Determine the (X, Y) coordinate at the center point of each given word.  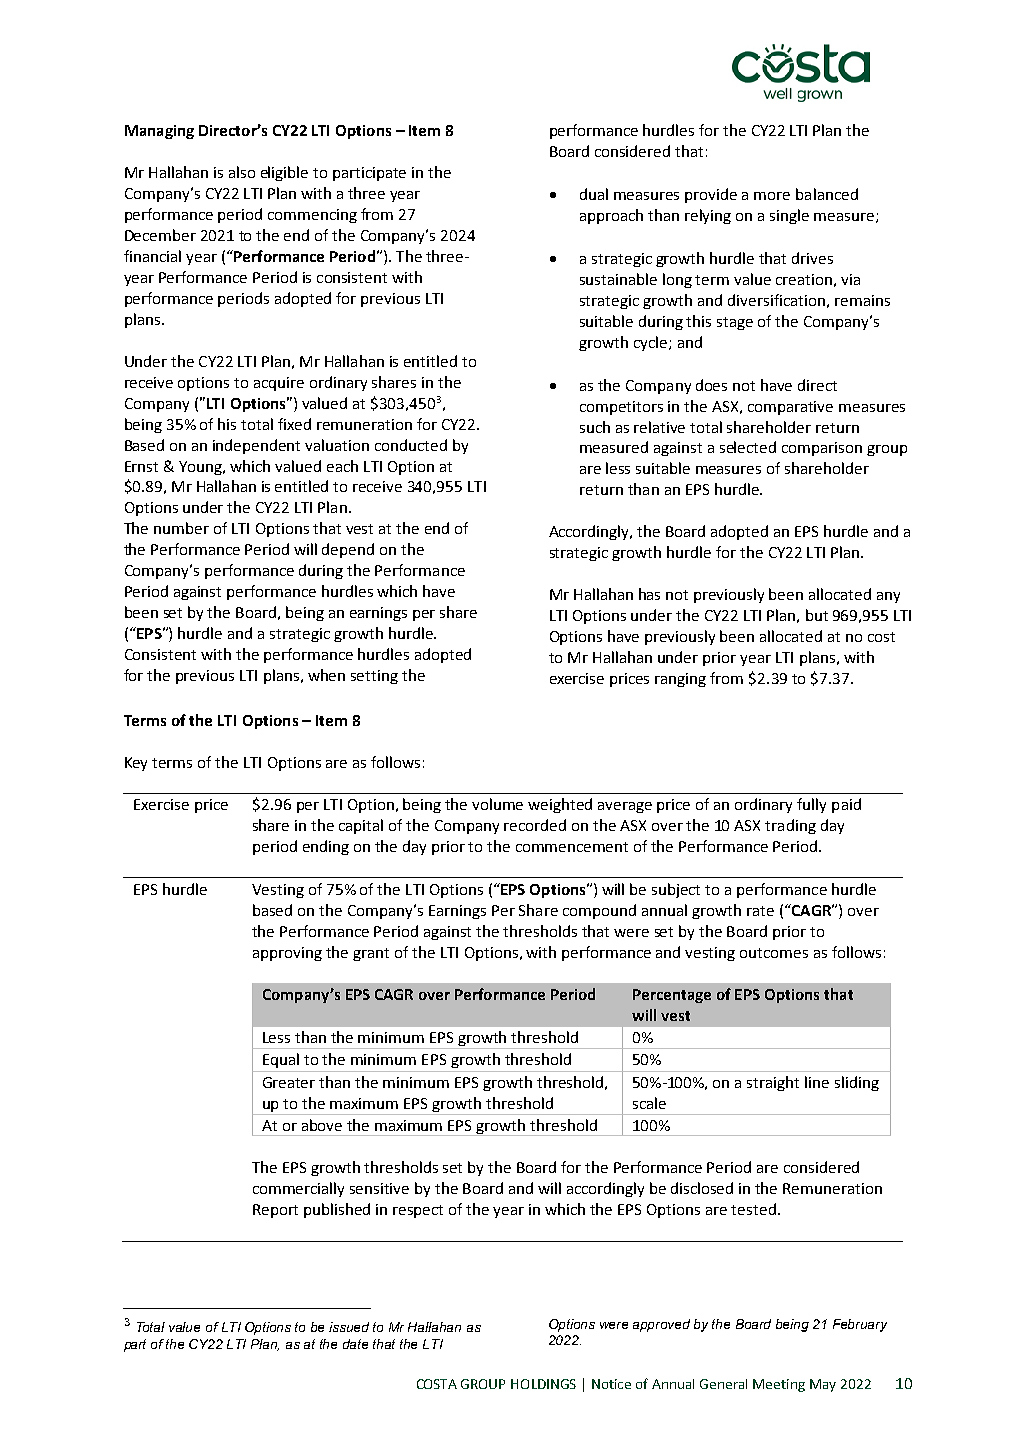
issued (349, 1327)
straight (773, 1083)
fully (811, 805)
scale (649, 1103)
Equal (281, 1060)
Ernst (141, 466)
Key (136, 764)
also (242, 172)
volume (497, 804)
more (772, 196)
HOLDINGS (543, 1384)
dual (594, 194)
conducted (411, 445)
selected (748, 447)
